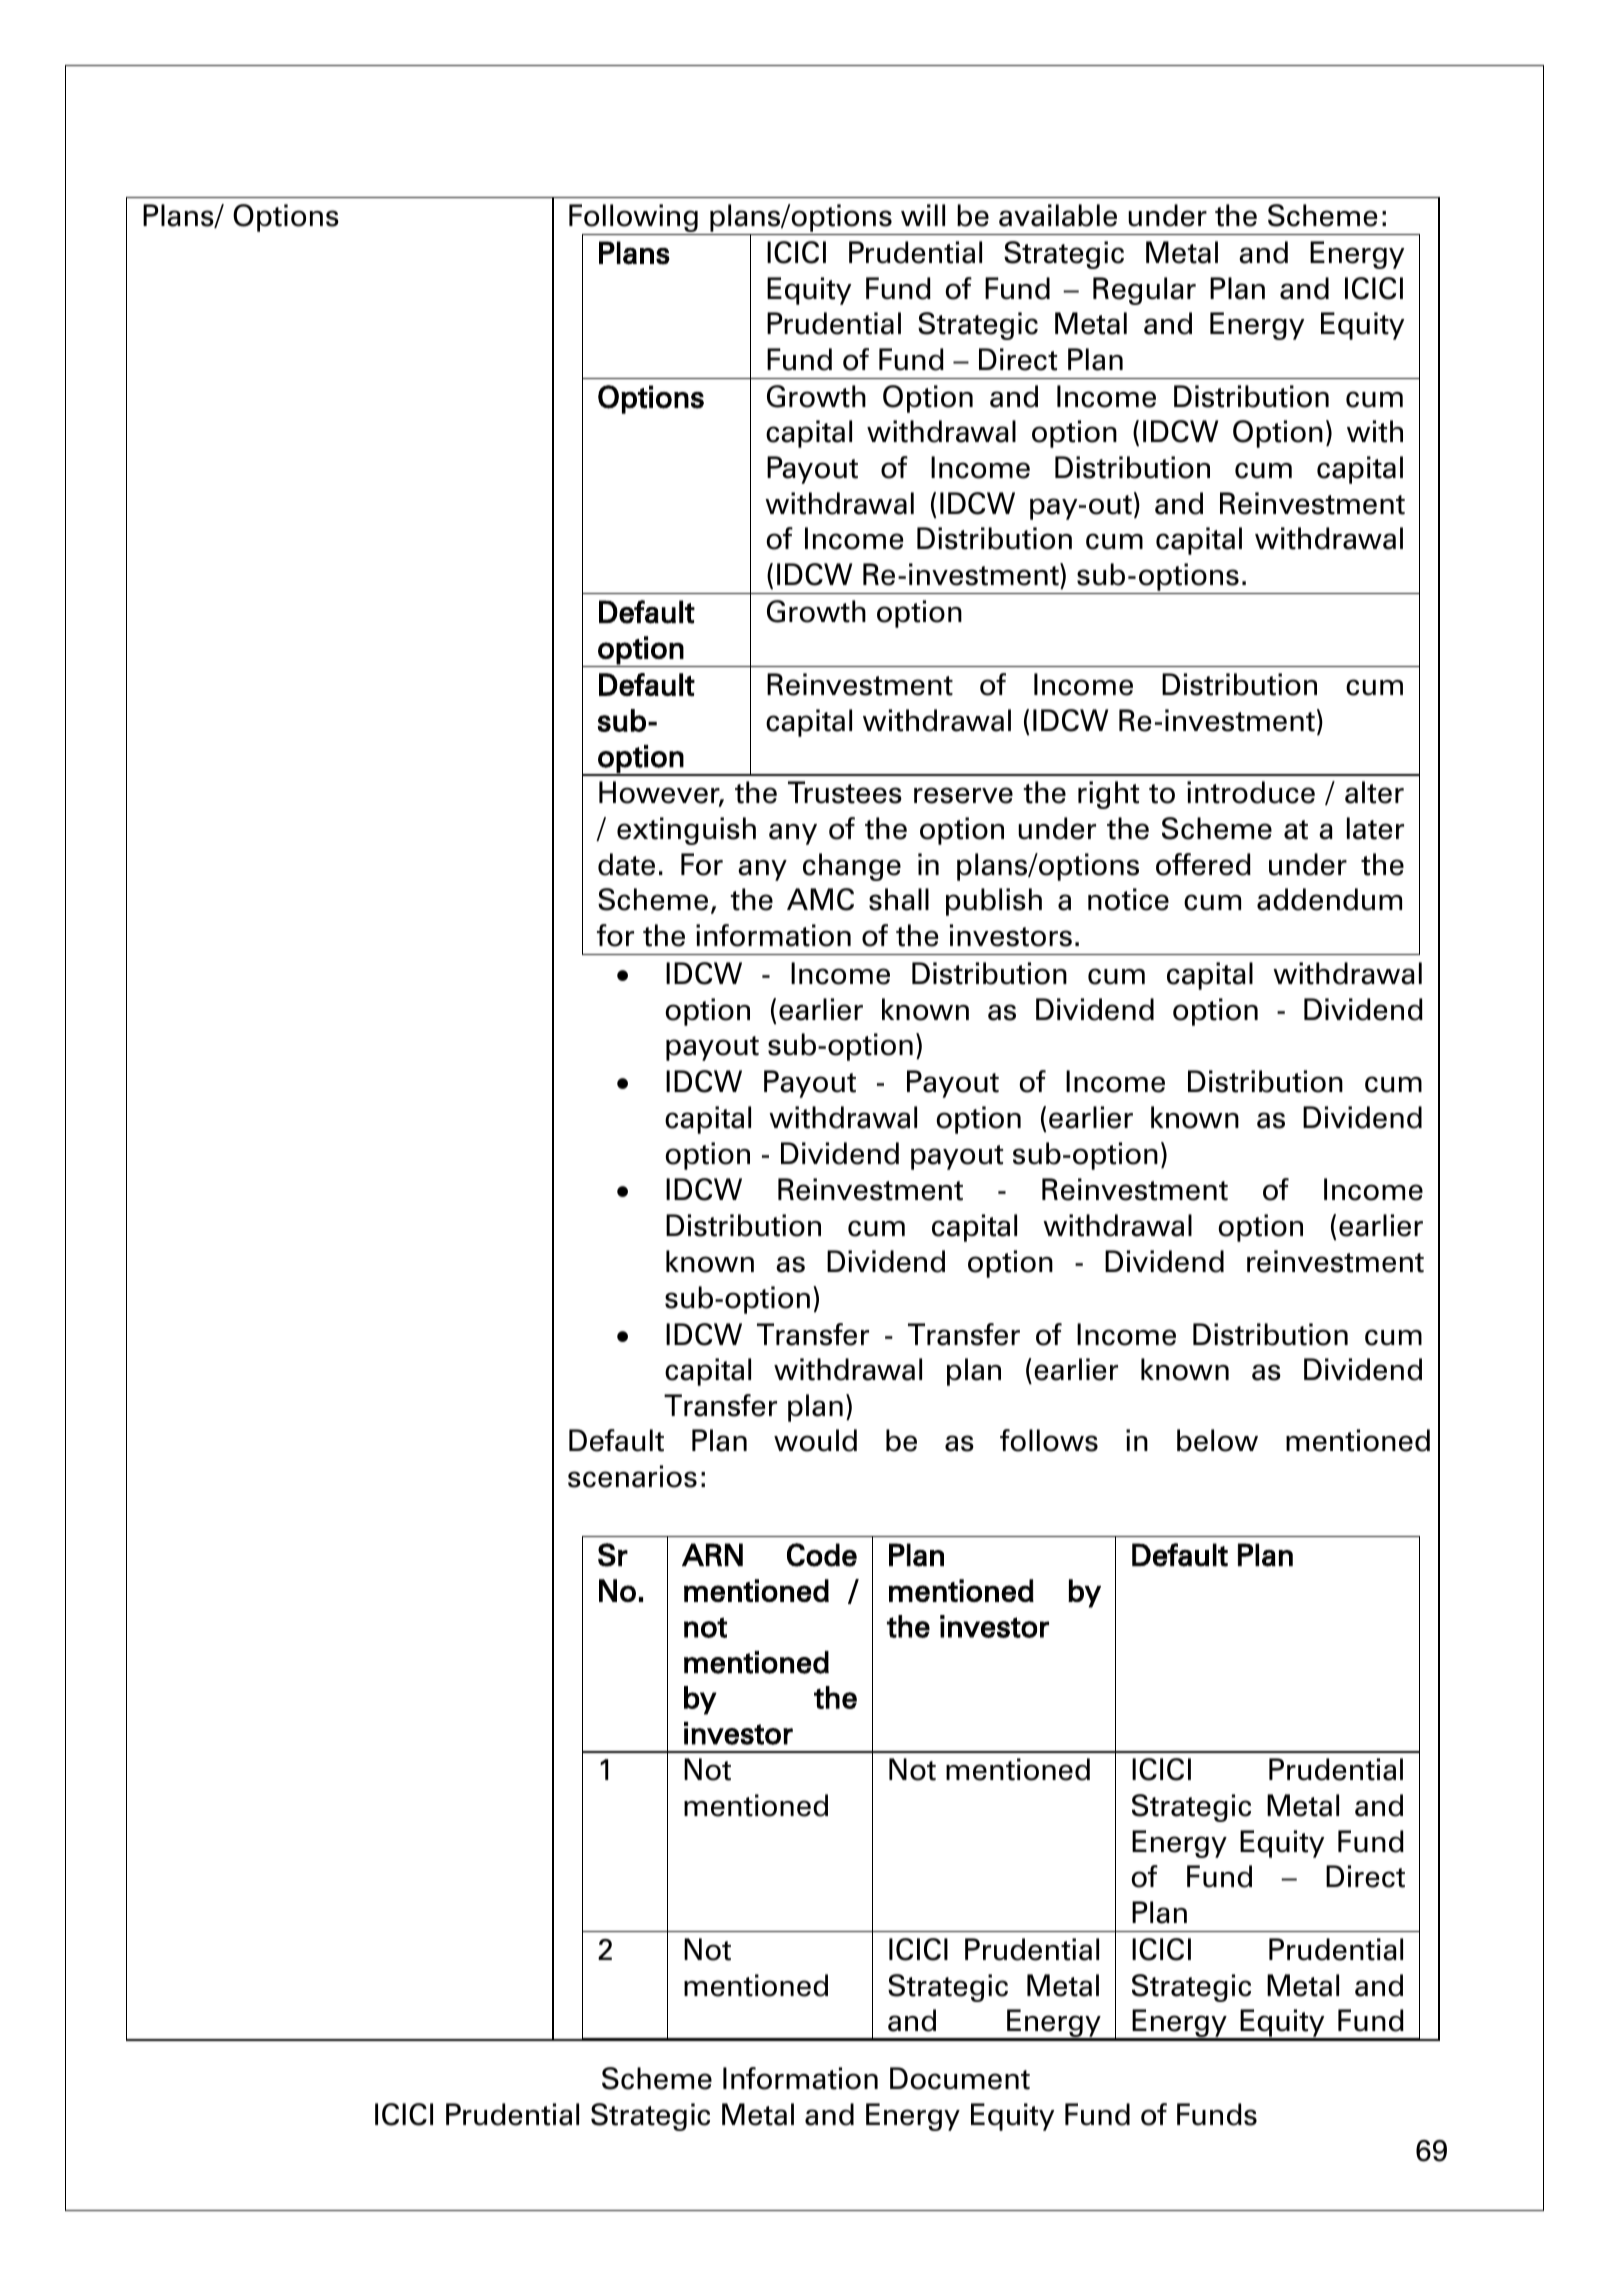  What do you see at coordinates (1058, 215) in the screenshot?
I see `available` at bounding box center [1058, 215].
